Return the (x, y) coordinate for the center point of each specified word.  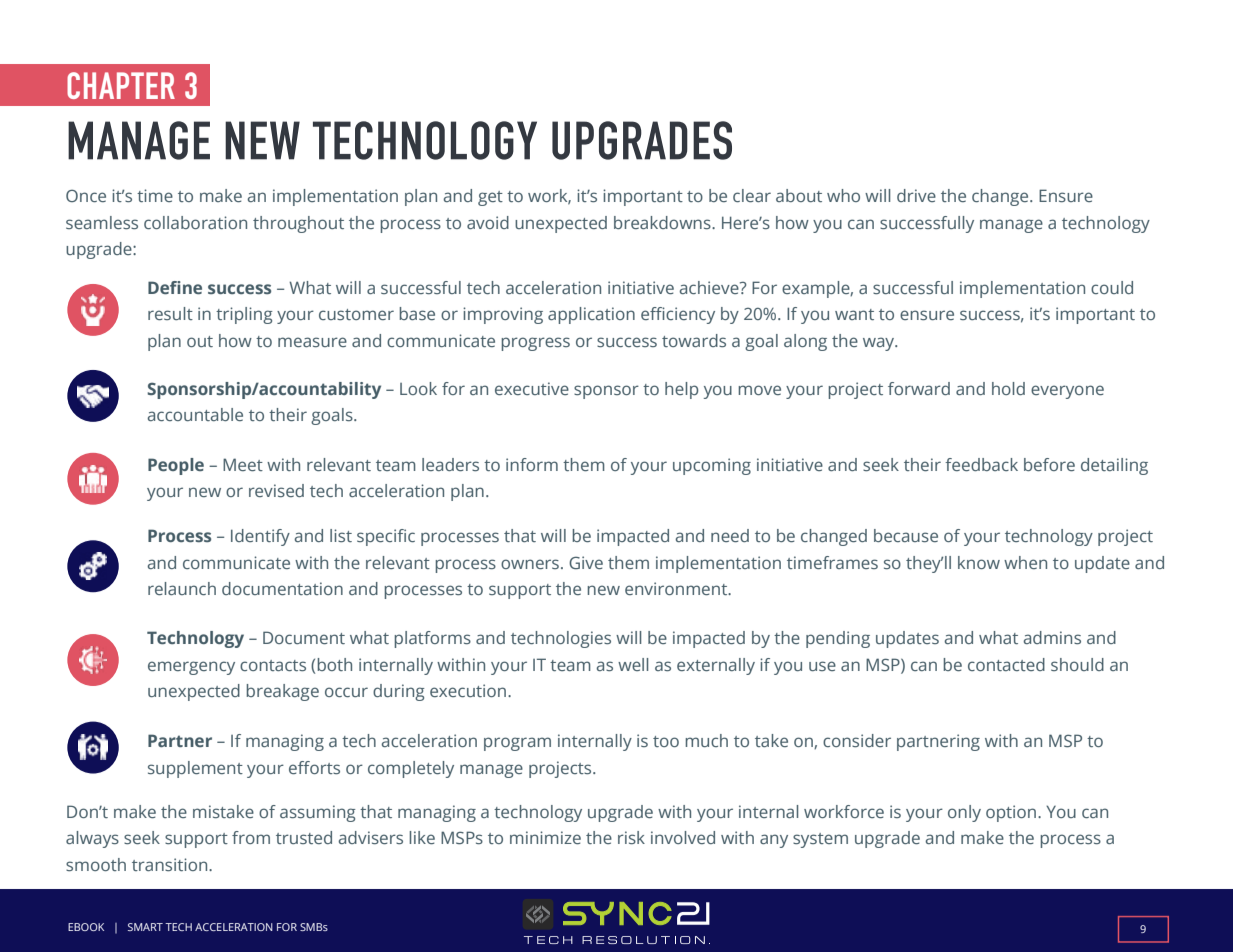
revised (276, 490)
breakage (282, 692)
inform (532, 464)
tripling (244, 315)
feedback (981, 464)
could (1112, 287)
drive (916, 195)
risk (631, 837)
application (591, 315)
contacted (1006, 664)
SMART (145, 927)
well (633, 664)
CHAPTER (121, 85)
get (490, 198)
